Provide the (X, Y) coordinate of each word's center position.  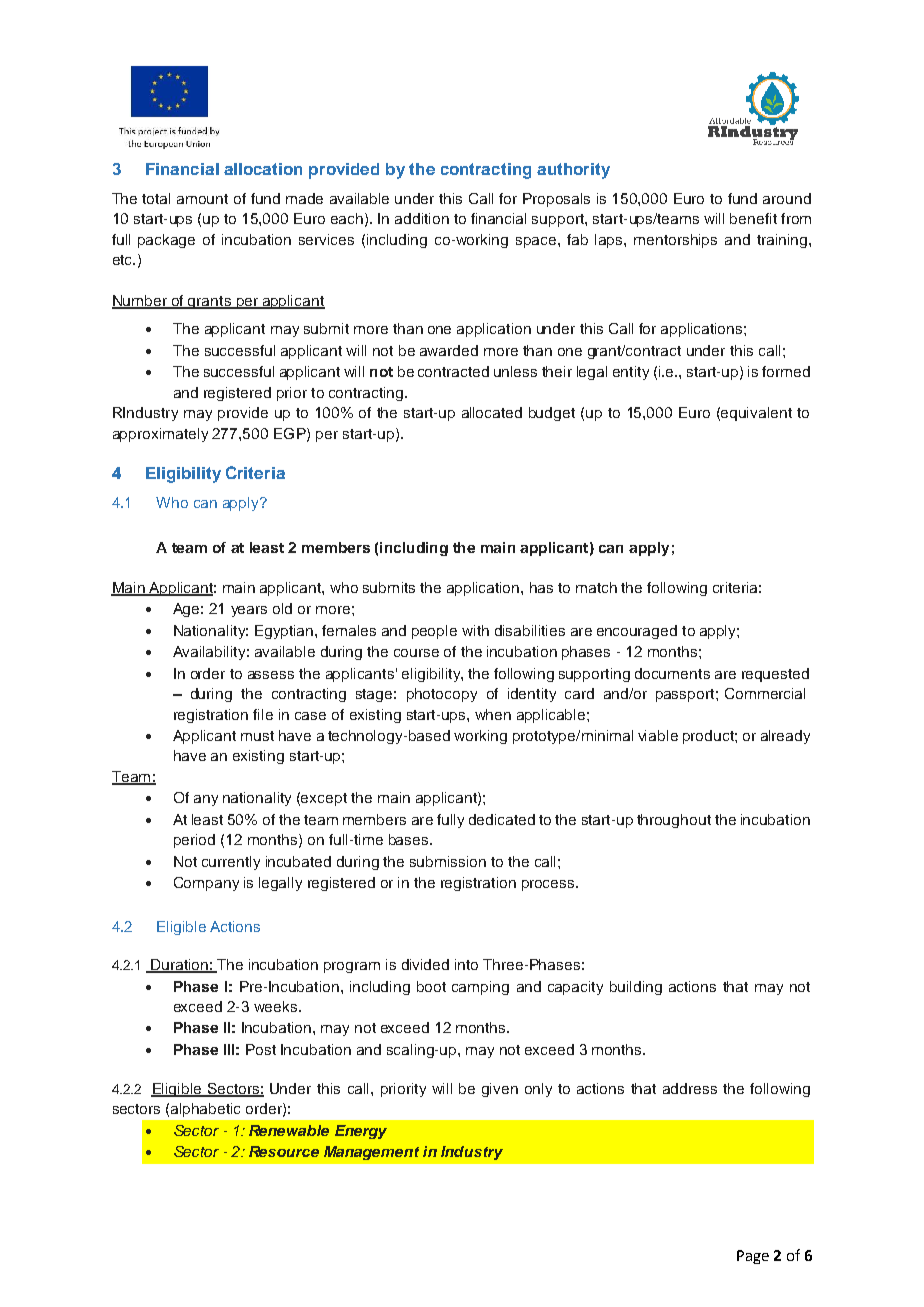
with (475, 630)
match (596, 587)
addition (422, 218)
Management (371, 1153)
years (249, 611)
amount (202, 199)
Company (206, 884)
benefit (753, 218)
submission (448, 861)
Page (753, 1257)
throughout (674, 821)
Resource (284, 1151)
